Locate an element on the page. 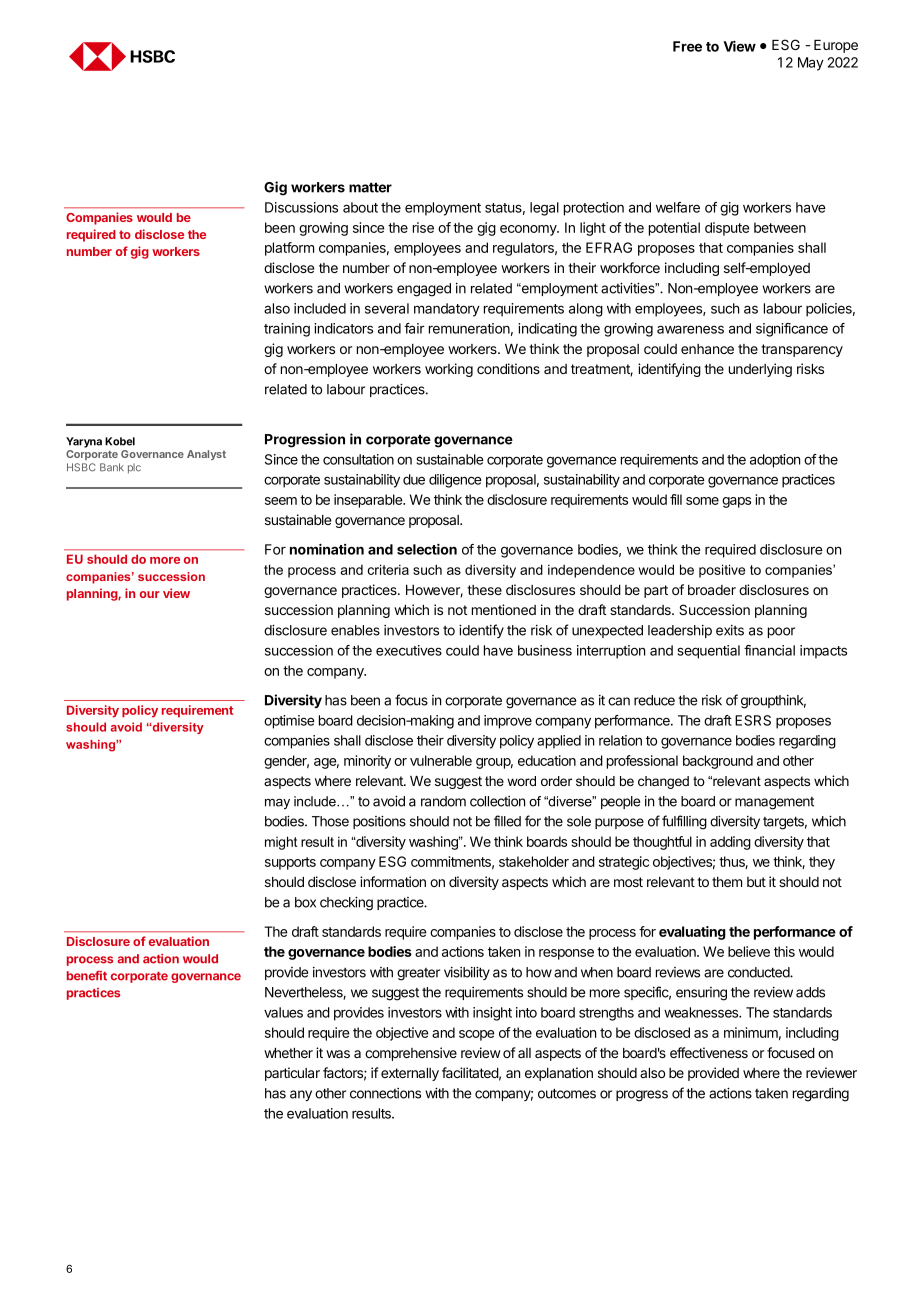 Image resolution: width=924 pixels, height=1308 pixels. positive is located at coordinates (722, 571).
